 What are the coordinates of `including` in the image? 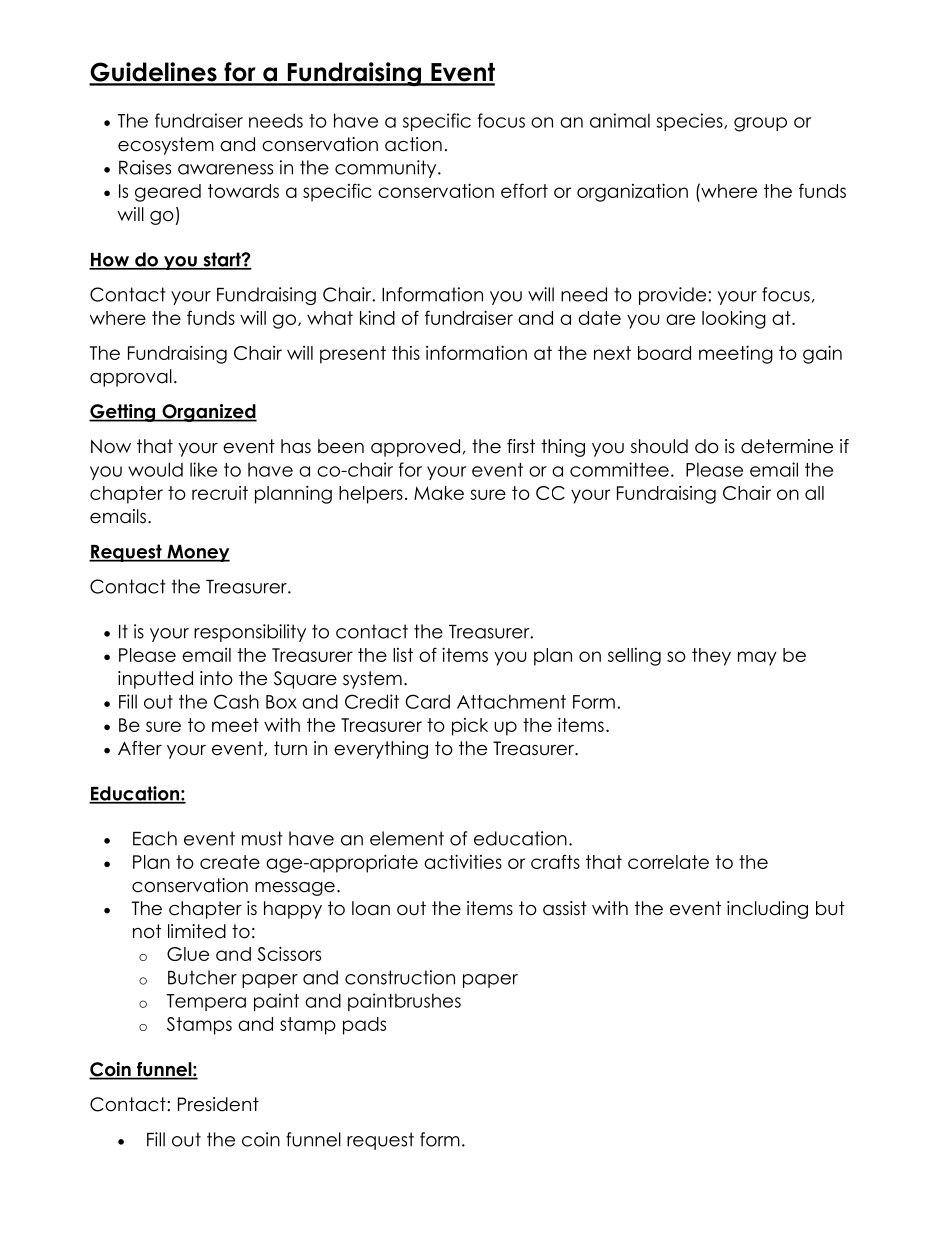 It's located at (767, 910).
